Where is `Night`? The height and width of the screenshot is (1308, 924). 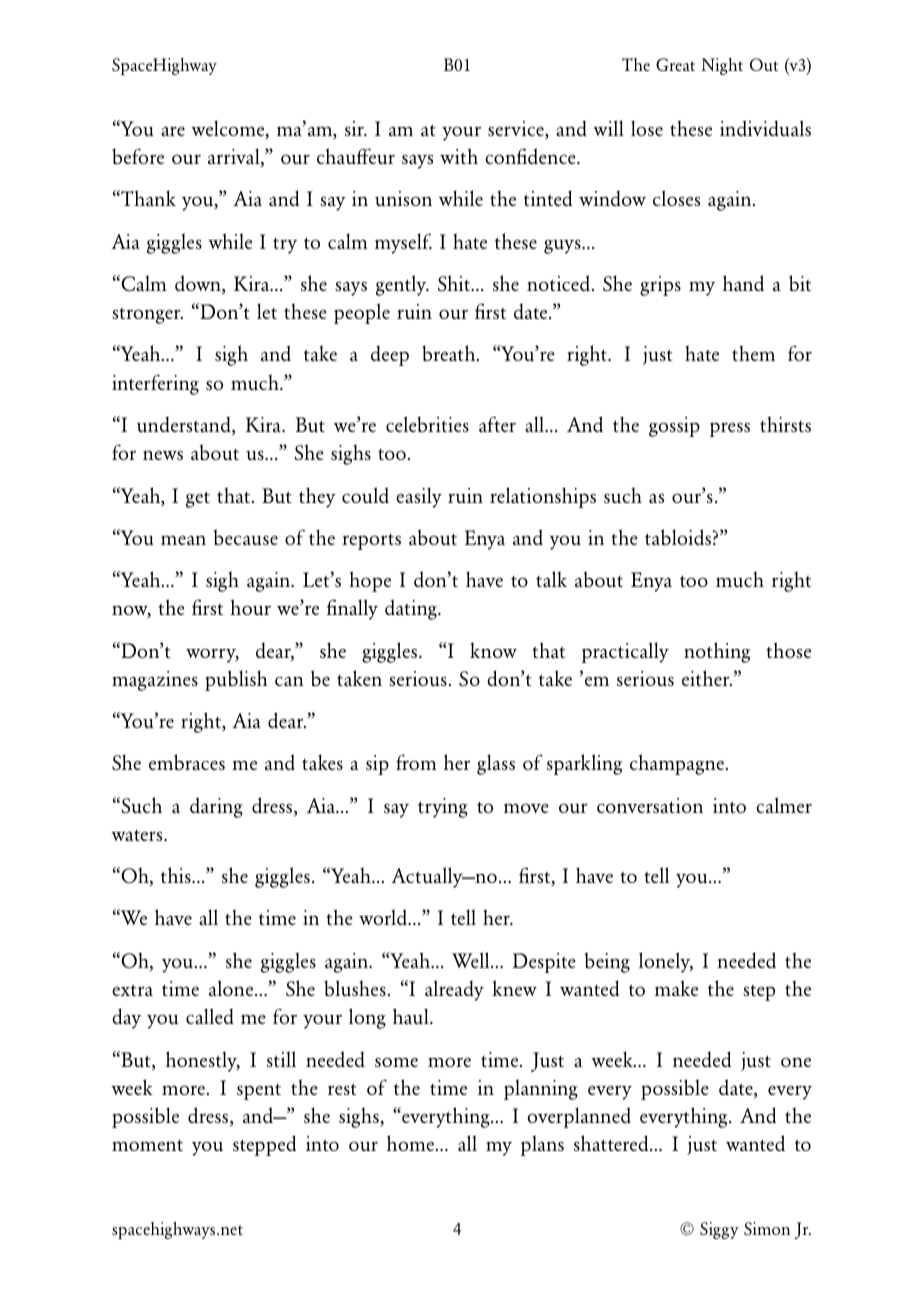
Night is located at coordinates (722, 66).
